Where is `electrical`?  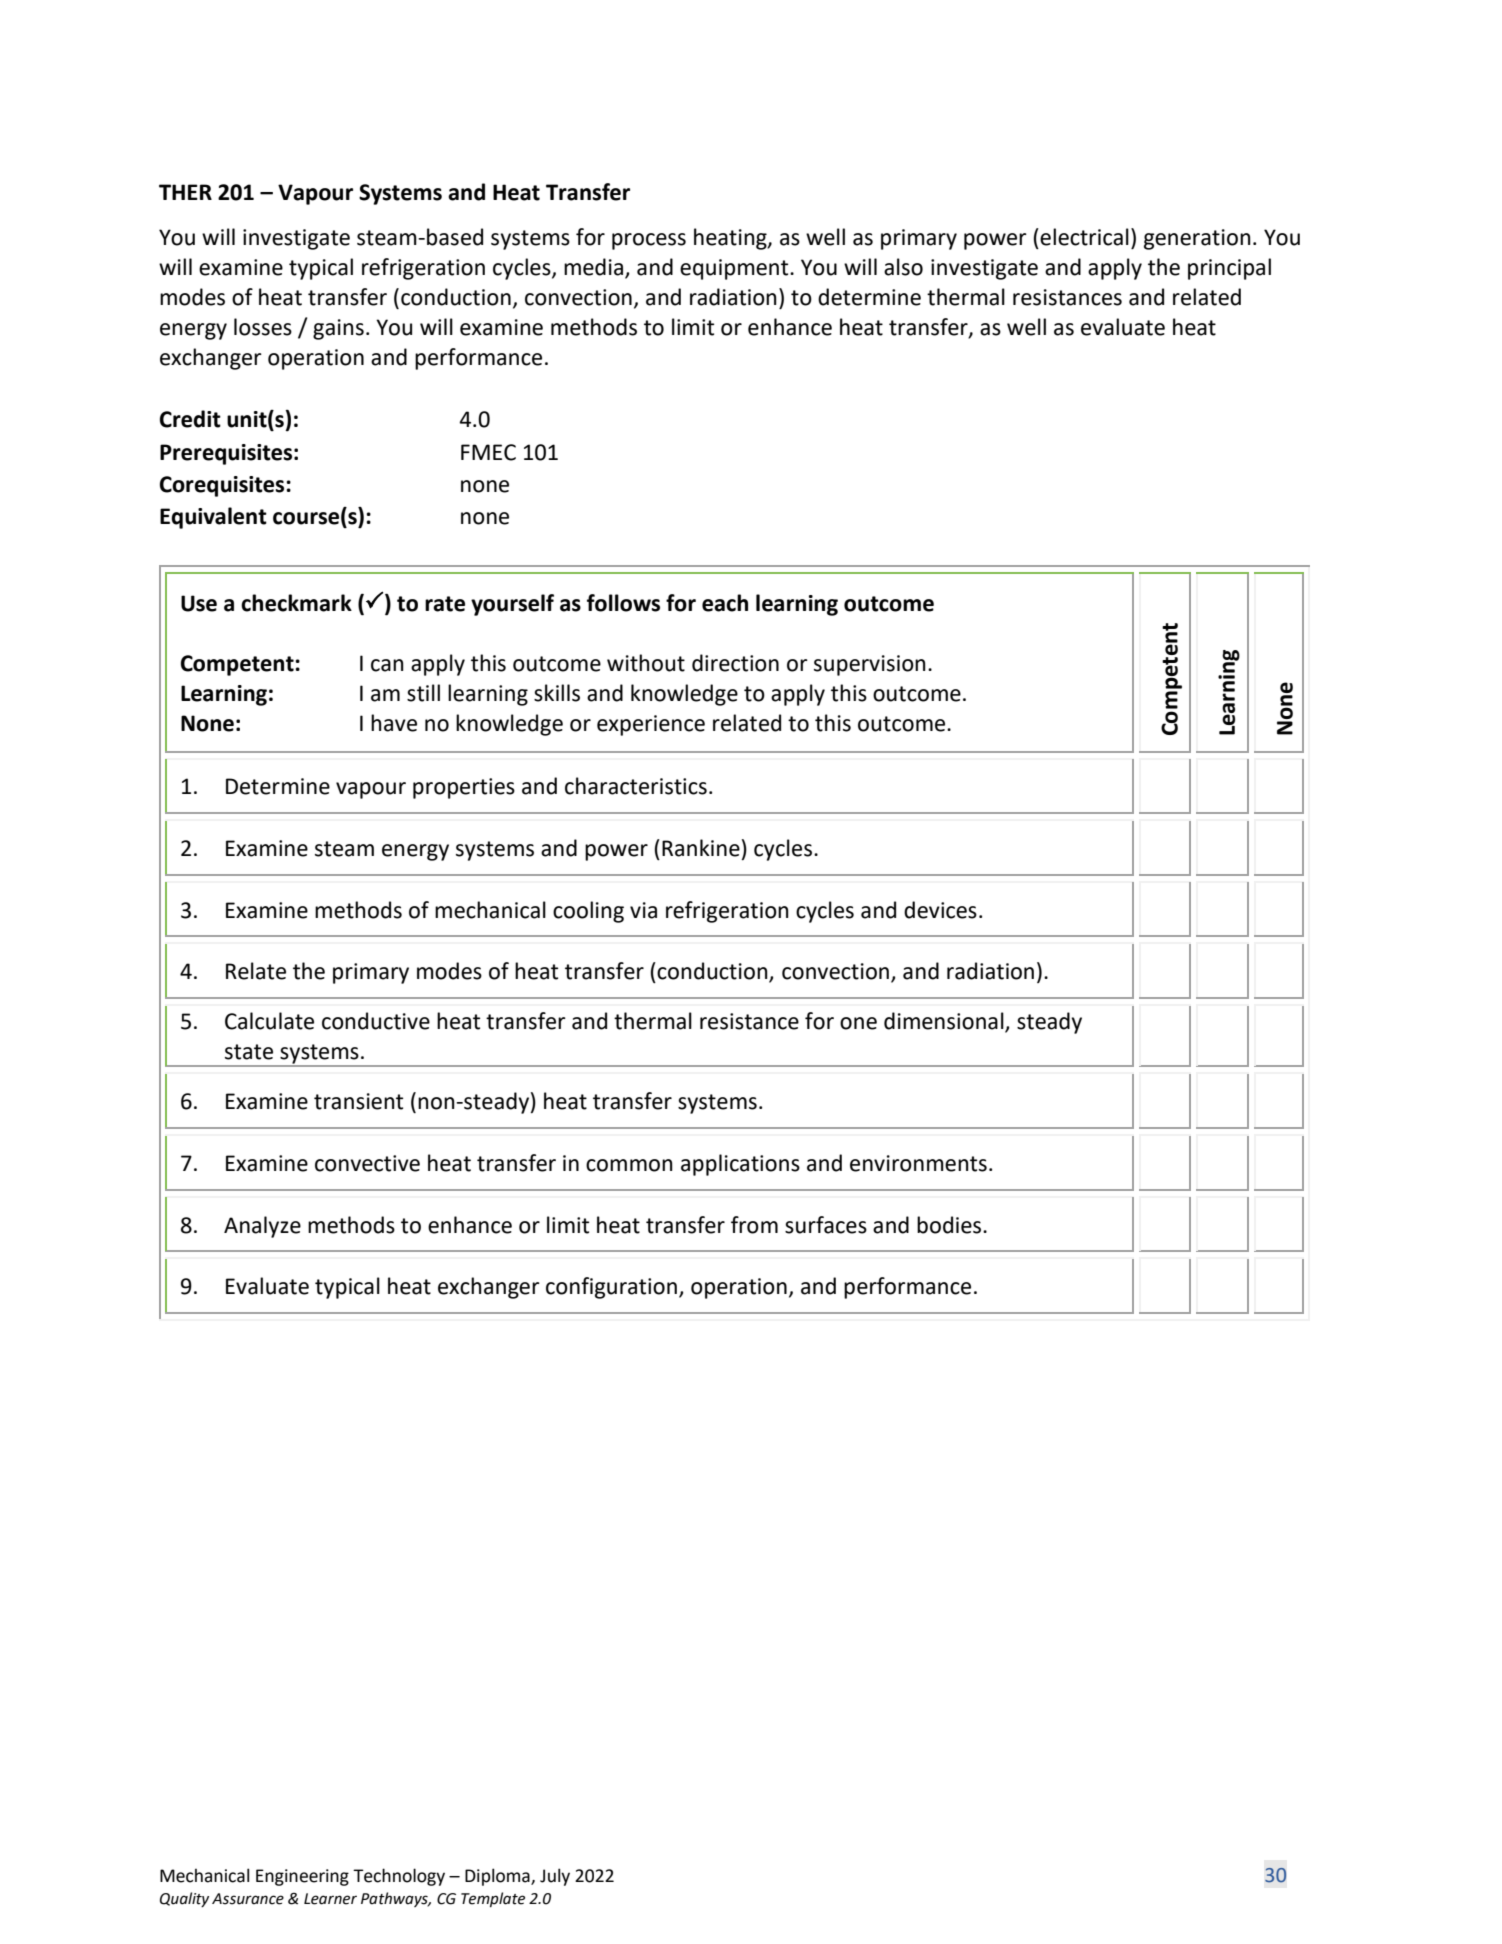 electrical is located at coordinates (1083, 237).
